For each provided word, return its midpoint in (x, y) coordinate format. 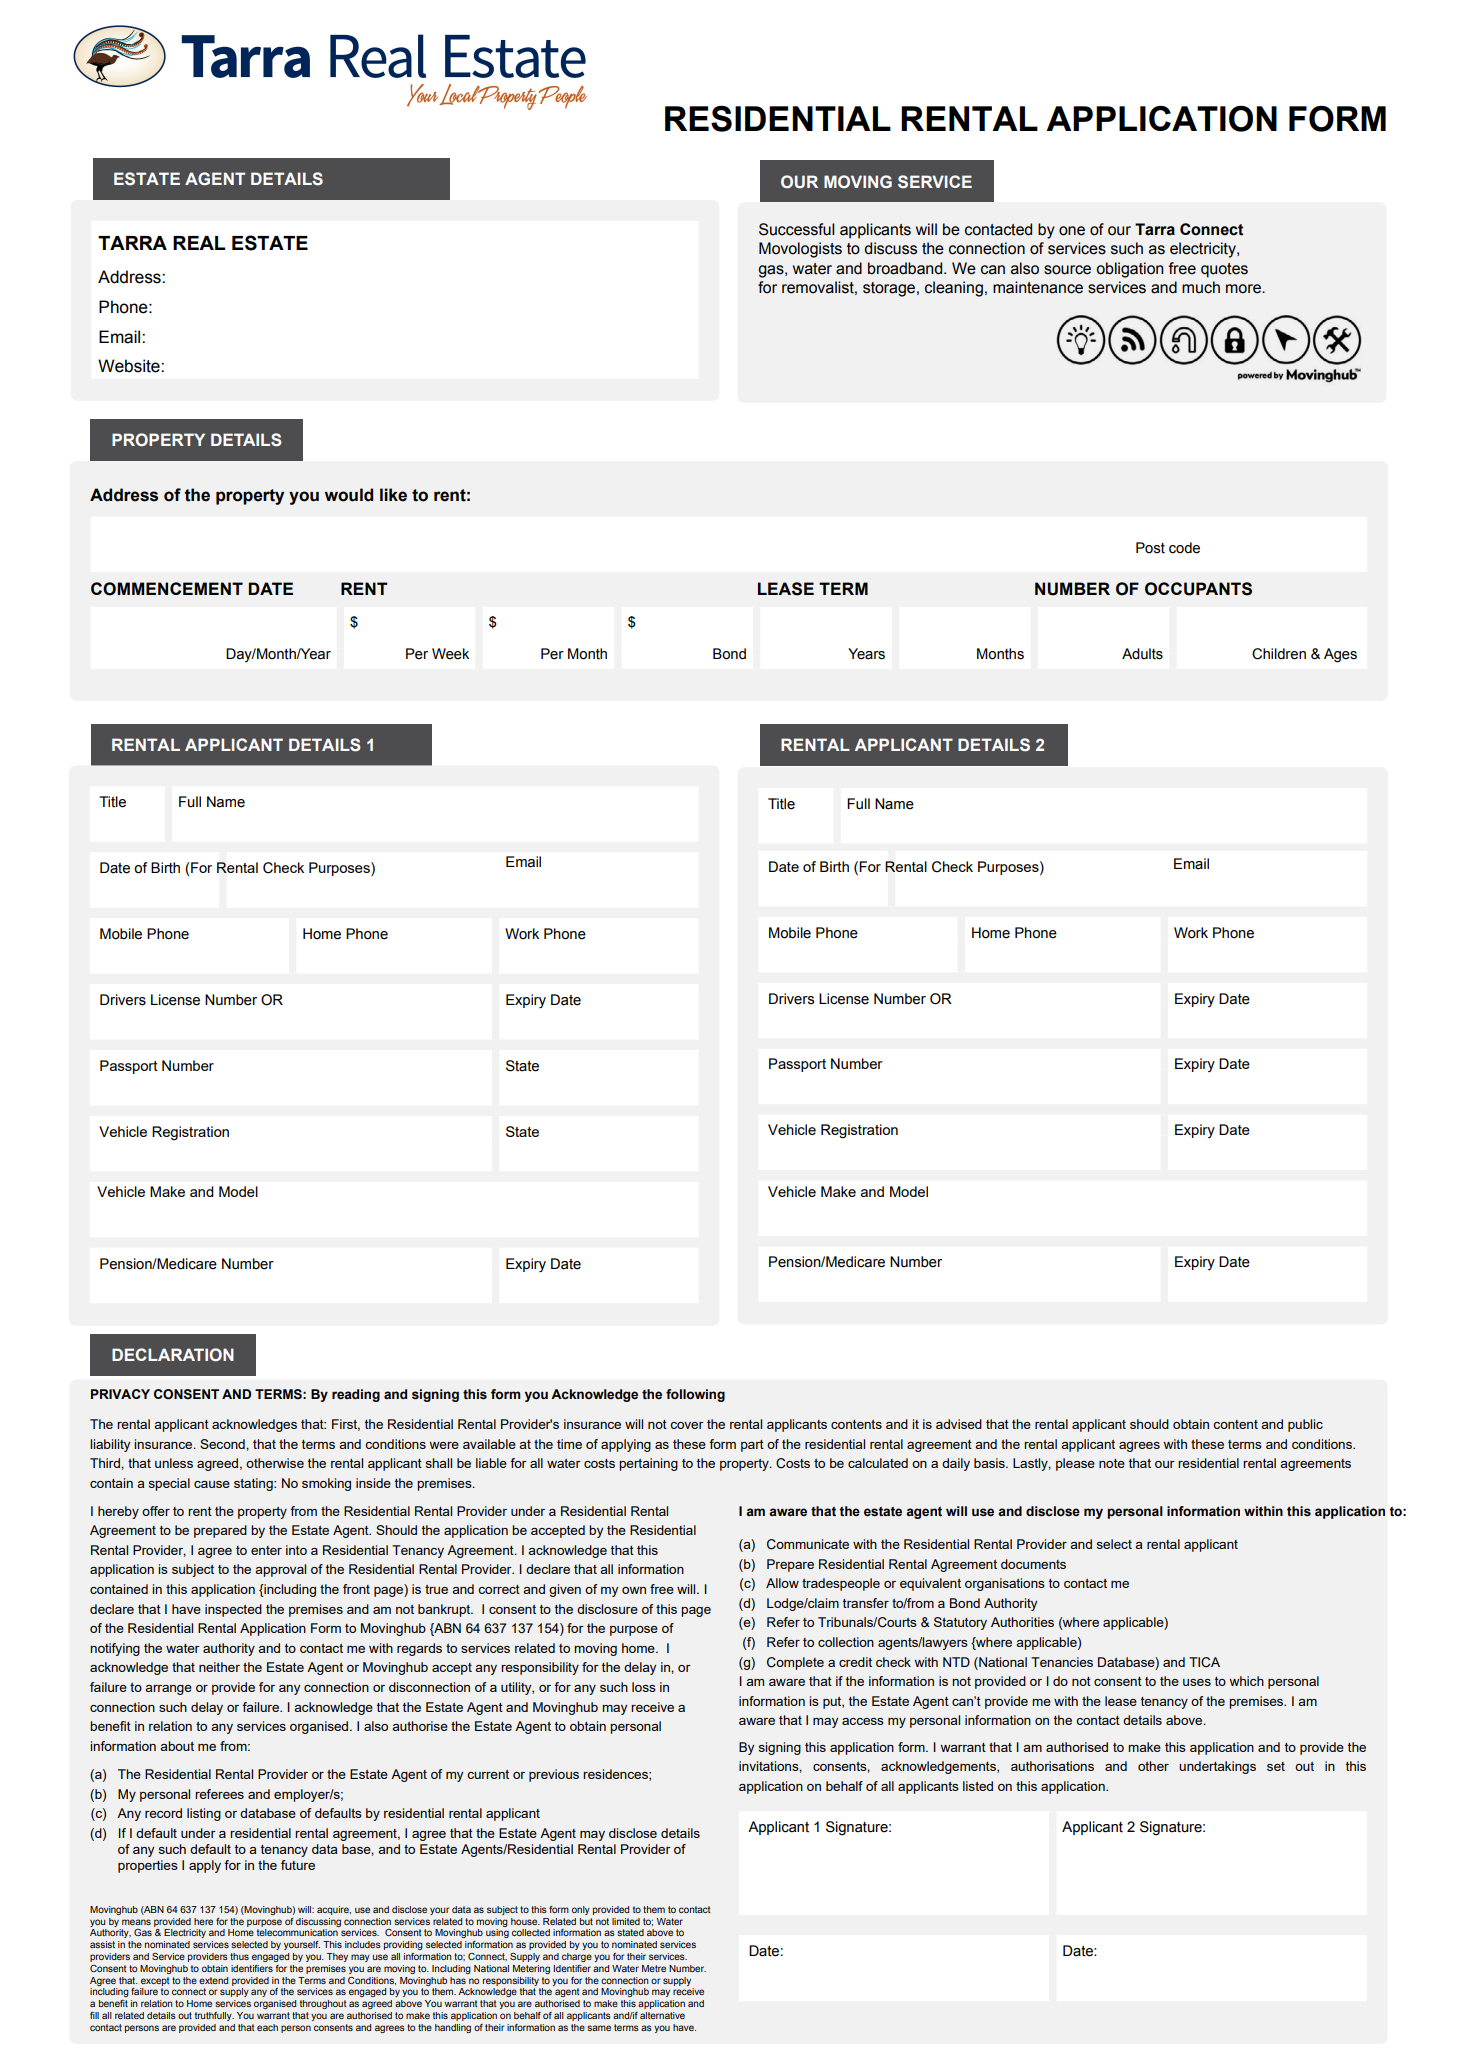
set (1276, 1766)
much (1201, 287)
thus (239, 1956)
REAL (199, 243)
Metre (654, 1968)
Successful (797, 229)
